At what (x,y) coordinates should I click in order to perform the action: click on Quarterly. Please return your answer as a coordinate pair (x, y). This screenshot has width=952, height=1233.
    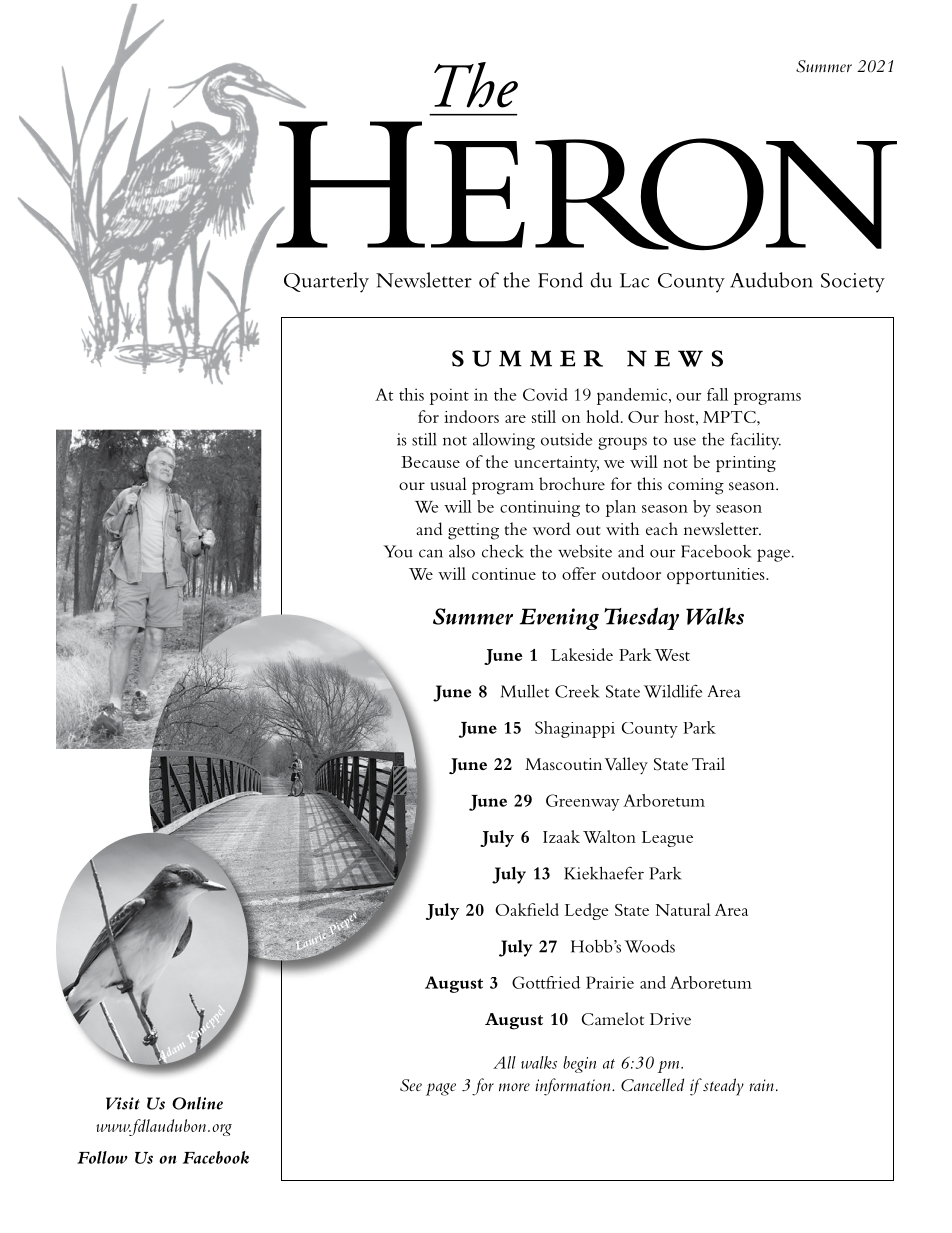
    Looking at the image, I should click on (326, 282).
